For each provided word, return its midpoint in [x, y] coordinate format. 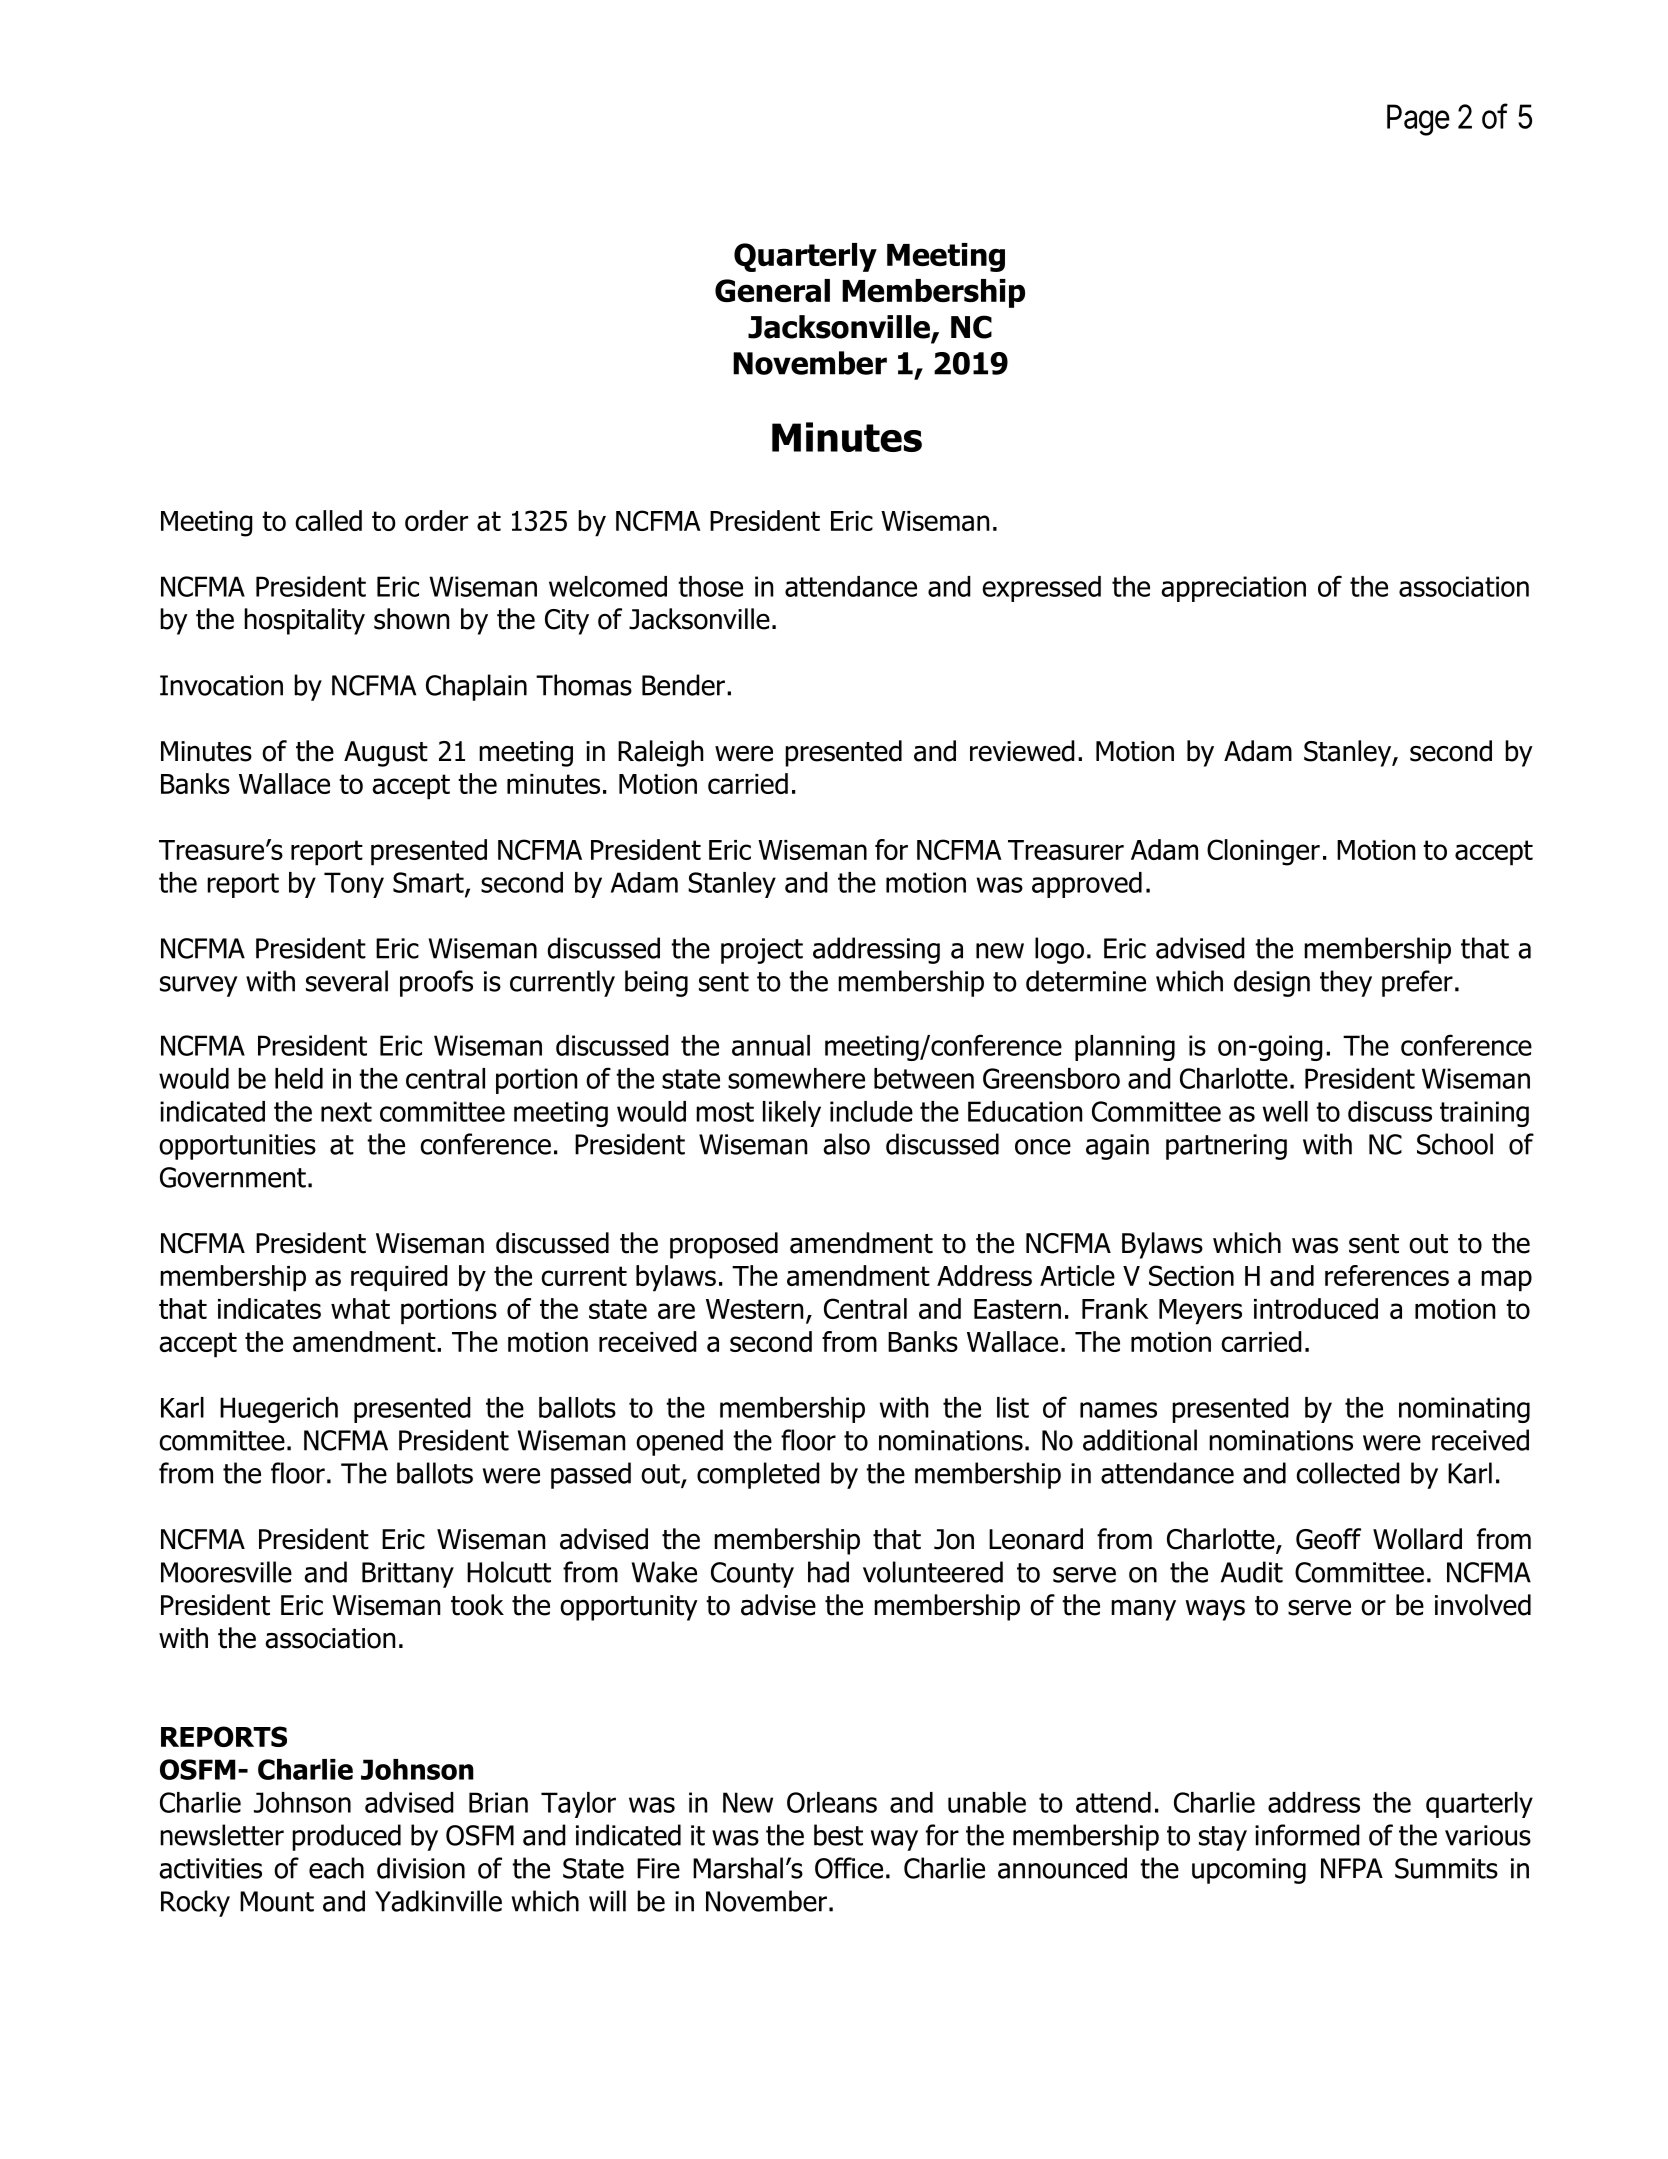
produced [346, 1837]
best [838, 1835]
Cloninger [1263, 852]
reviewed [1022, 751]
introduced [1316, 1308]
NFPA [1352, 1868]
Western [754, 1309]
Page [1418, 120]
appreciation [1233, 589]
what [360, 1308]
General [772, 290]
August [386, 754]
